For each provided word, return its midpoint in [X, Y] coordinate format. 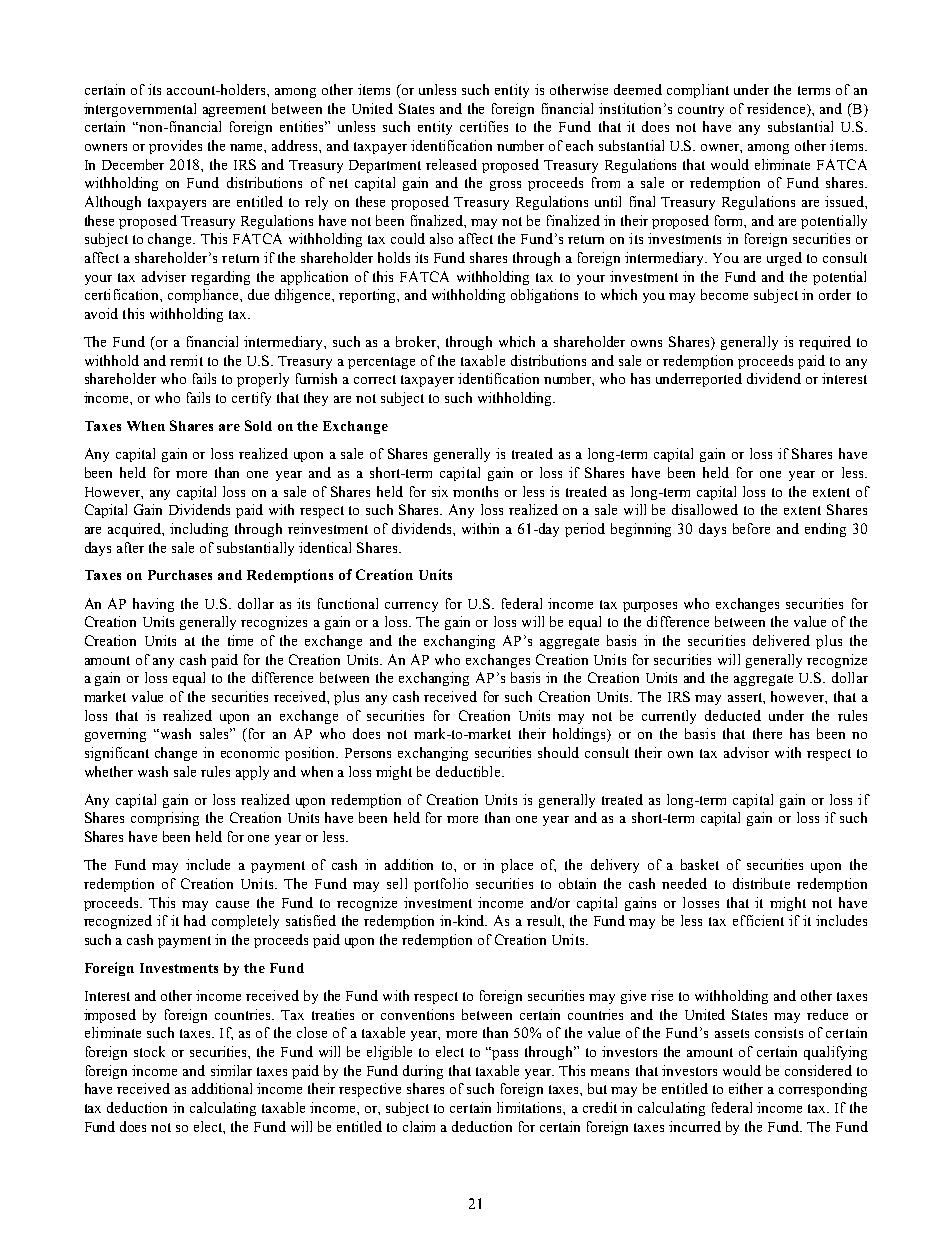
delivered [781, 640]
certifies [484, 126]
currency [411, 607]
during [423, 1072]
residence [777, 108]
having [153, 605]
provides [175, 147]
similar [231, 1070]
